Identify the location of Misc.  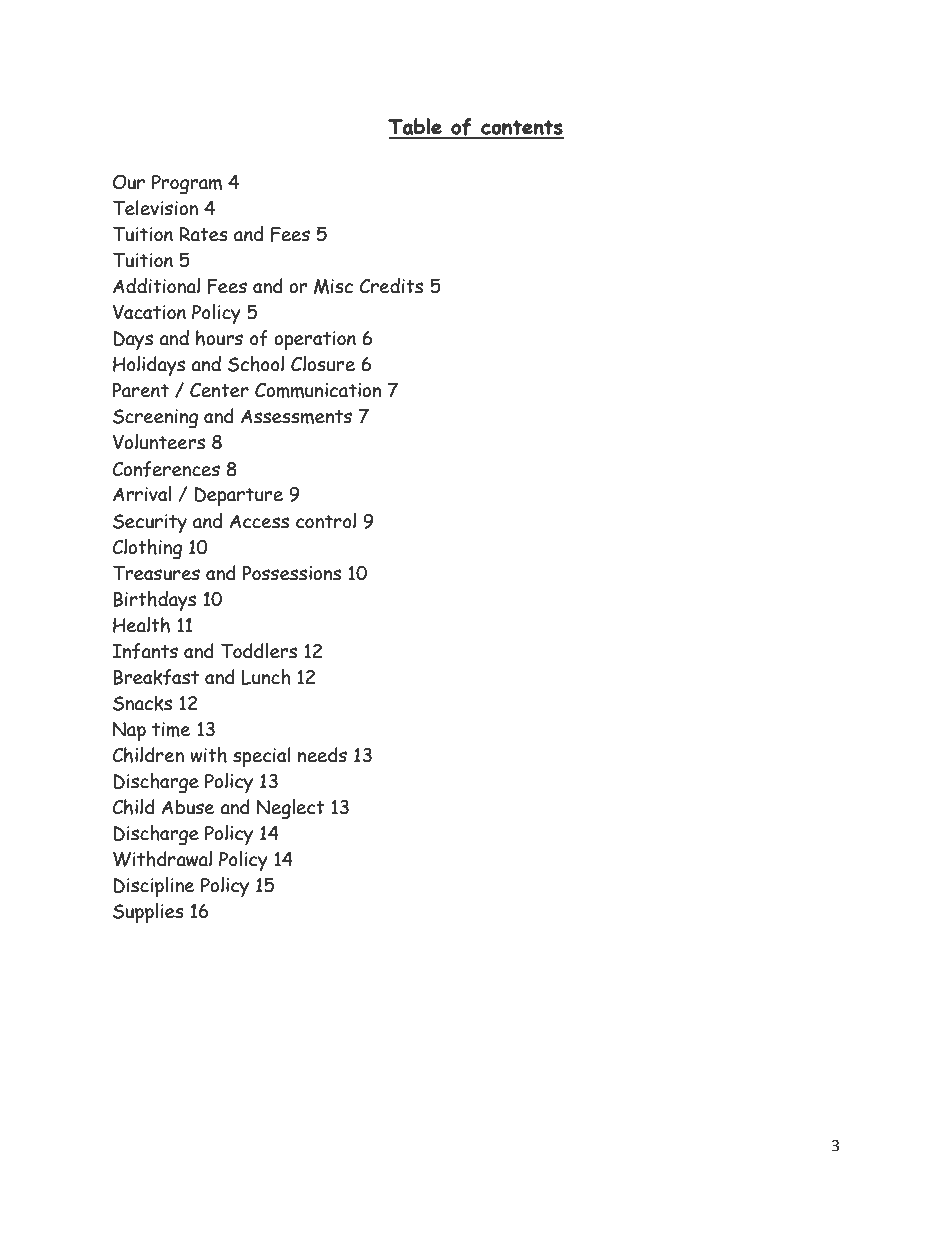
(333, 286).
